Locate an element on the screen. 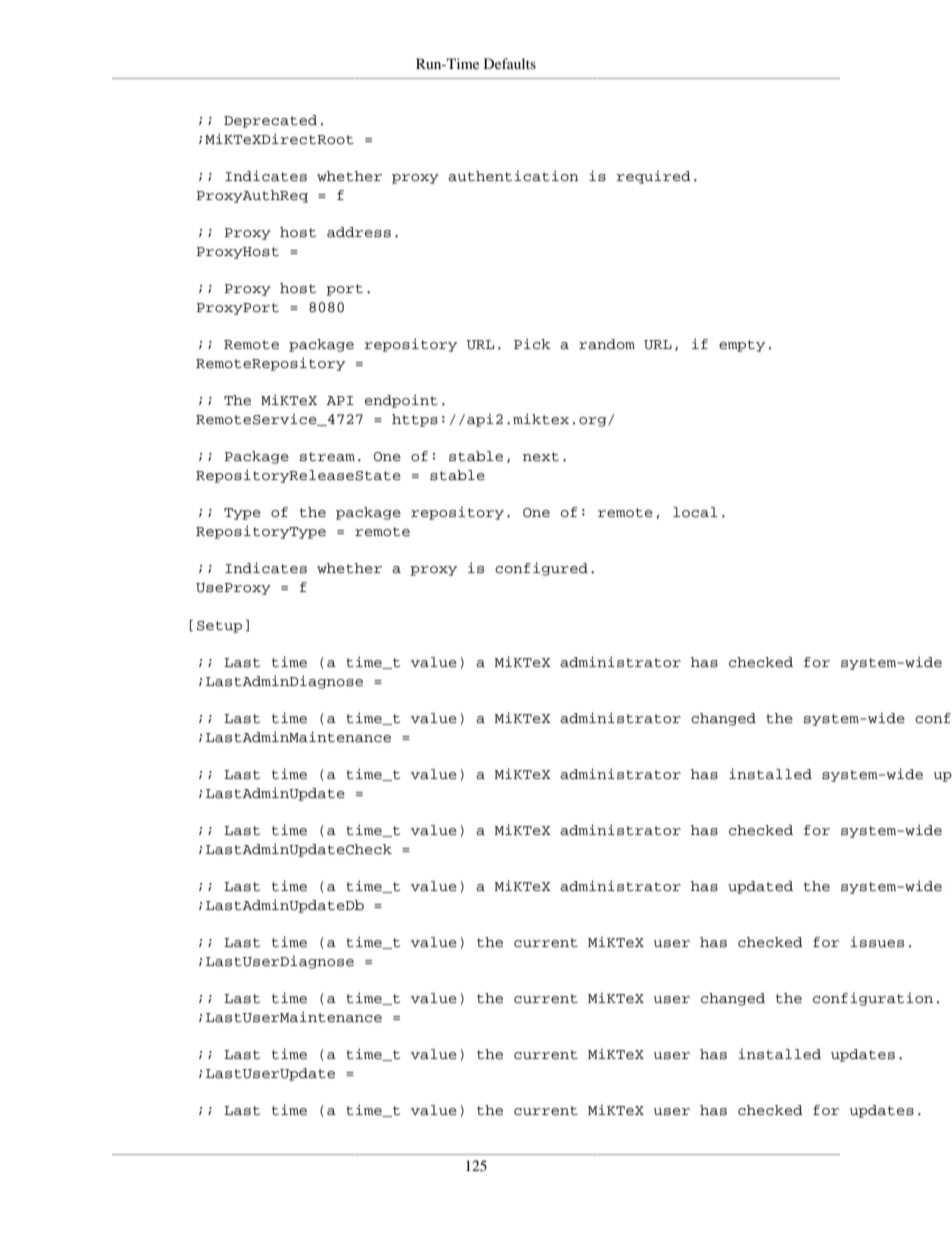  authentication is located at coordinates (513, 176).
